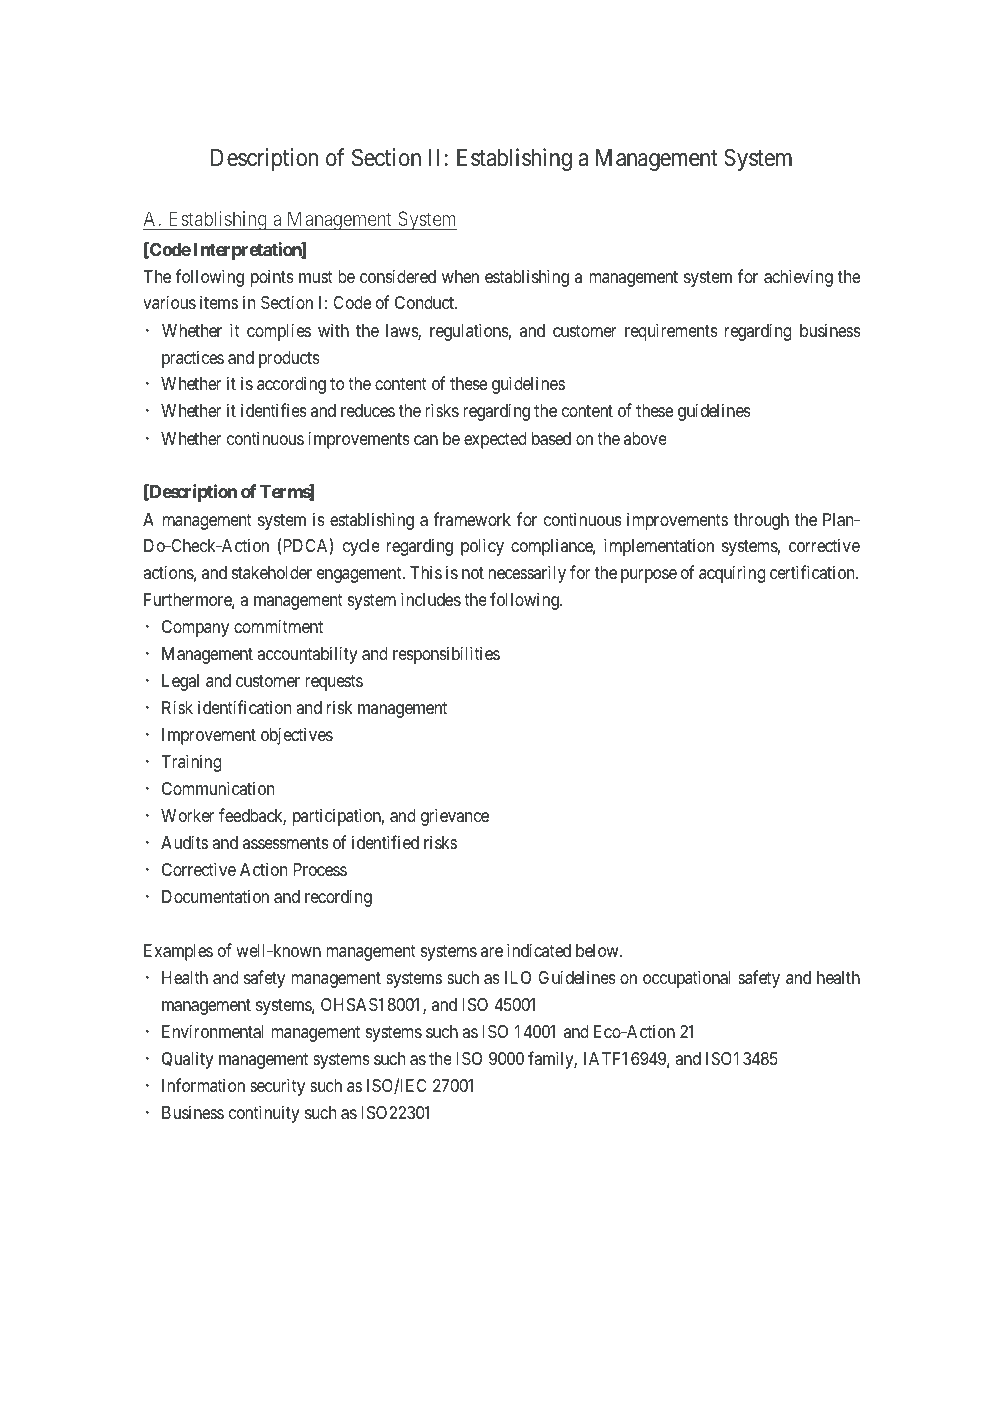 This page has height=1419, width=1003. I want to click on framework, so click(472, 519).
